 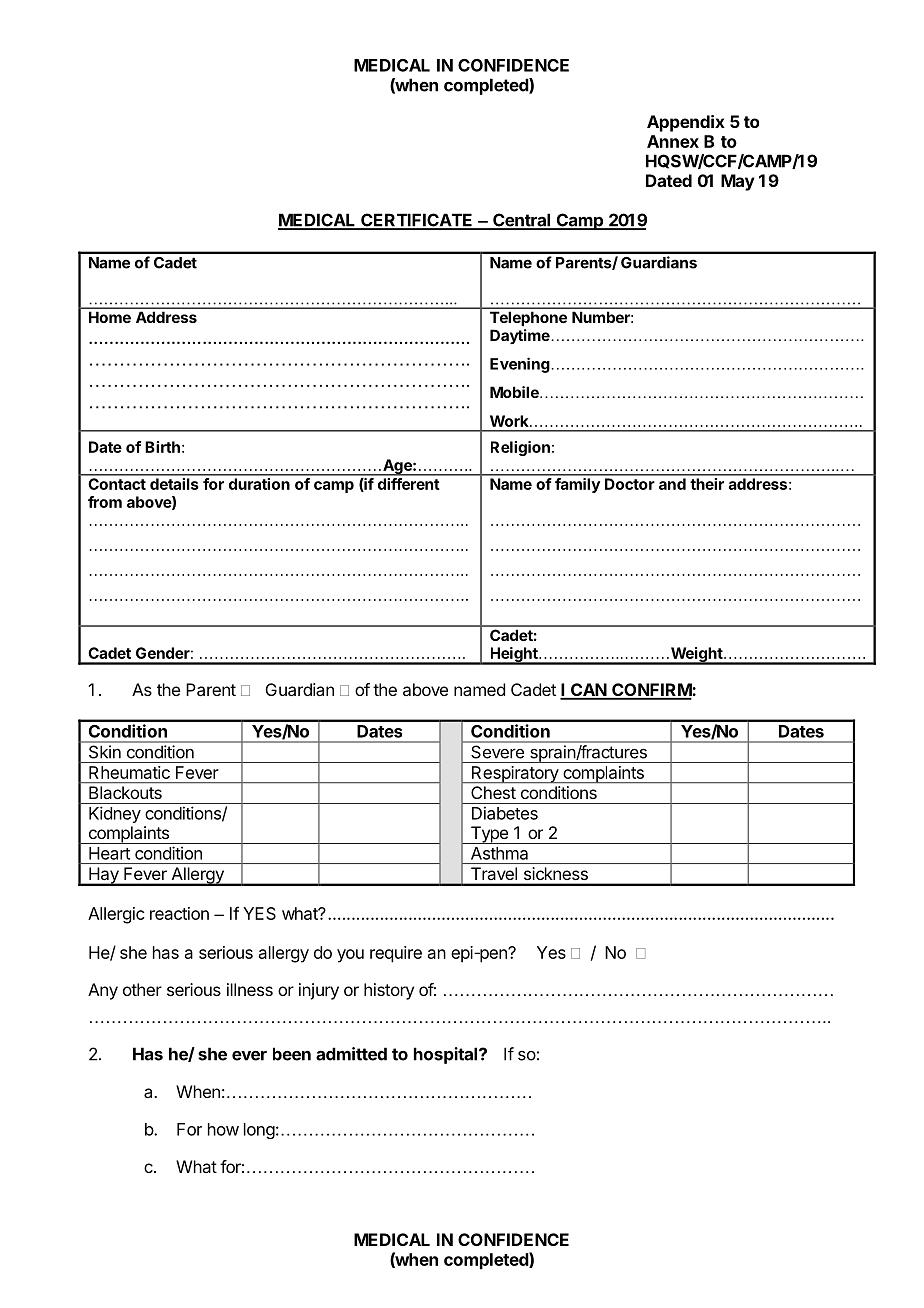 I want to click on Annex, so click(x=673, y=141).
